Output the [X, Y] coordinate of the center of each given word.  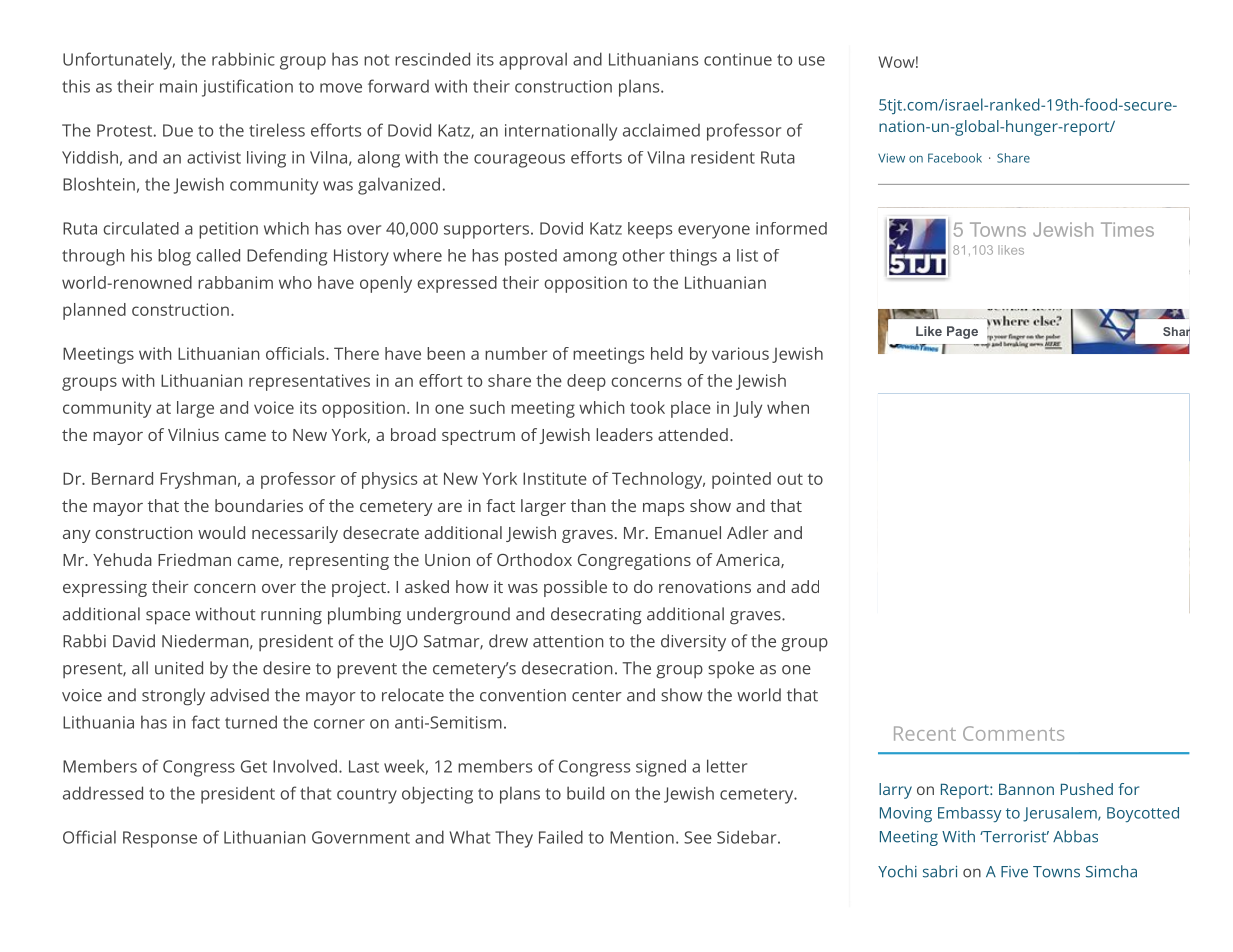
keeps [650, 230]
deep [586, 382]
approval [533, 61]
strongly [173, 697]
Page [962, 332]
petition [228, 230]
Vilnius [193, 434]
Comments [1013, 733]
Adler [748, 532]
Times [1127, 229]
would [221, 532]
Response [160, 839]
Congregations [634, 561]
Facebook [955, 158]
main [178, 86]
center [597, 696]
